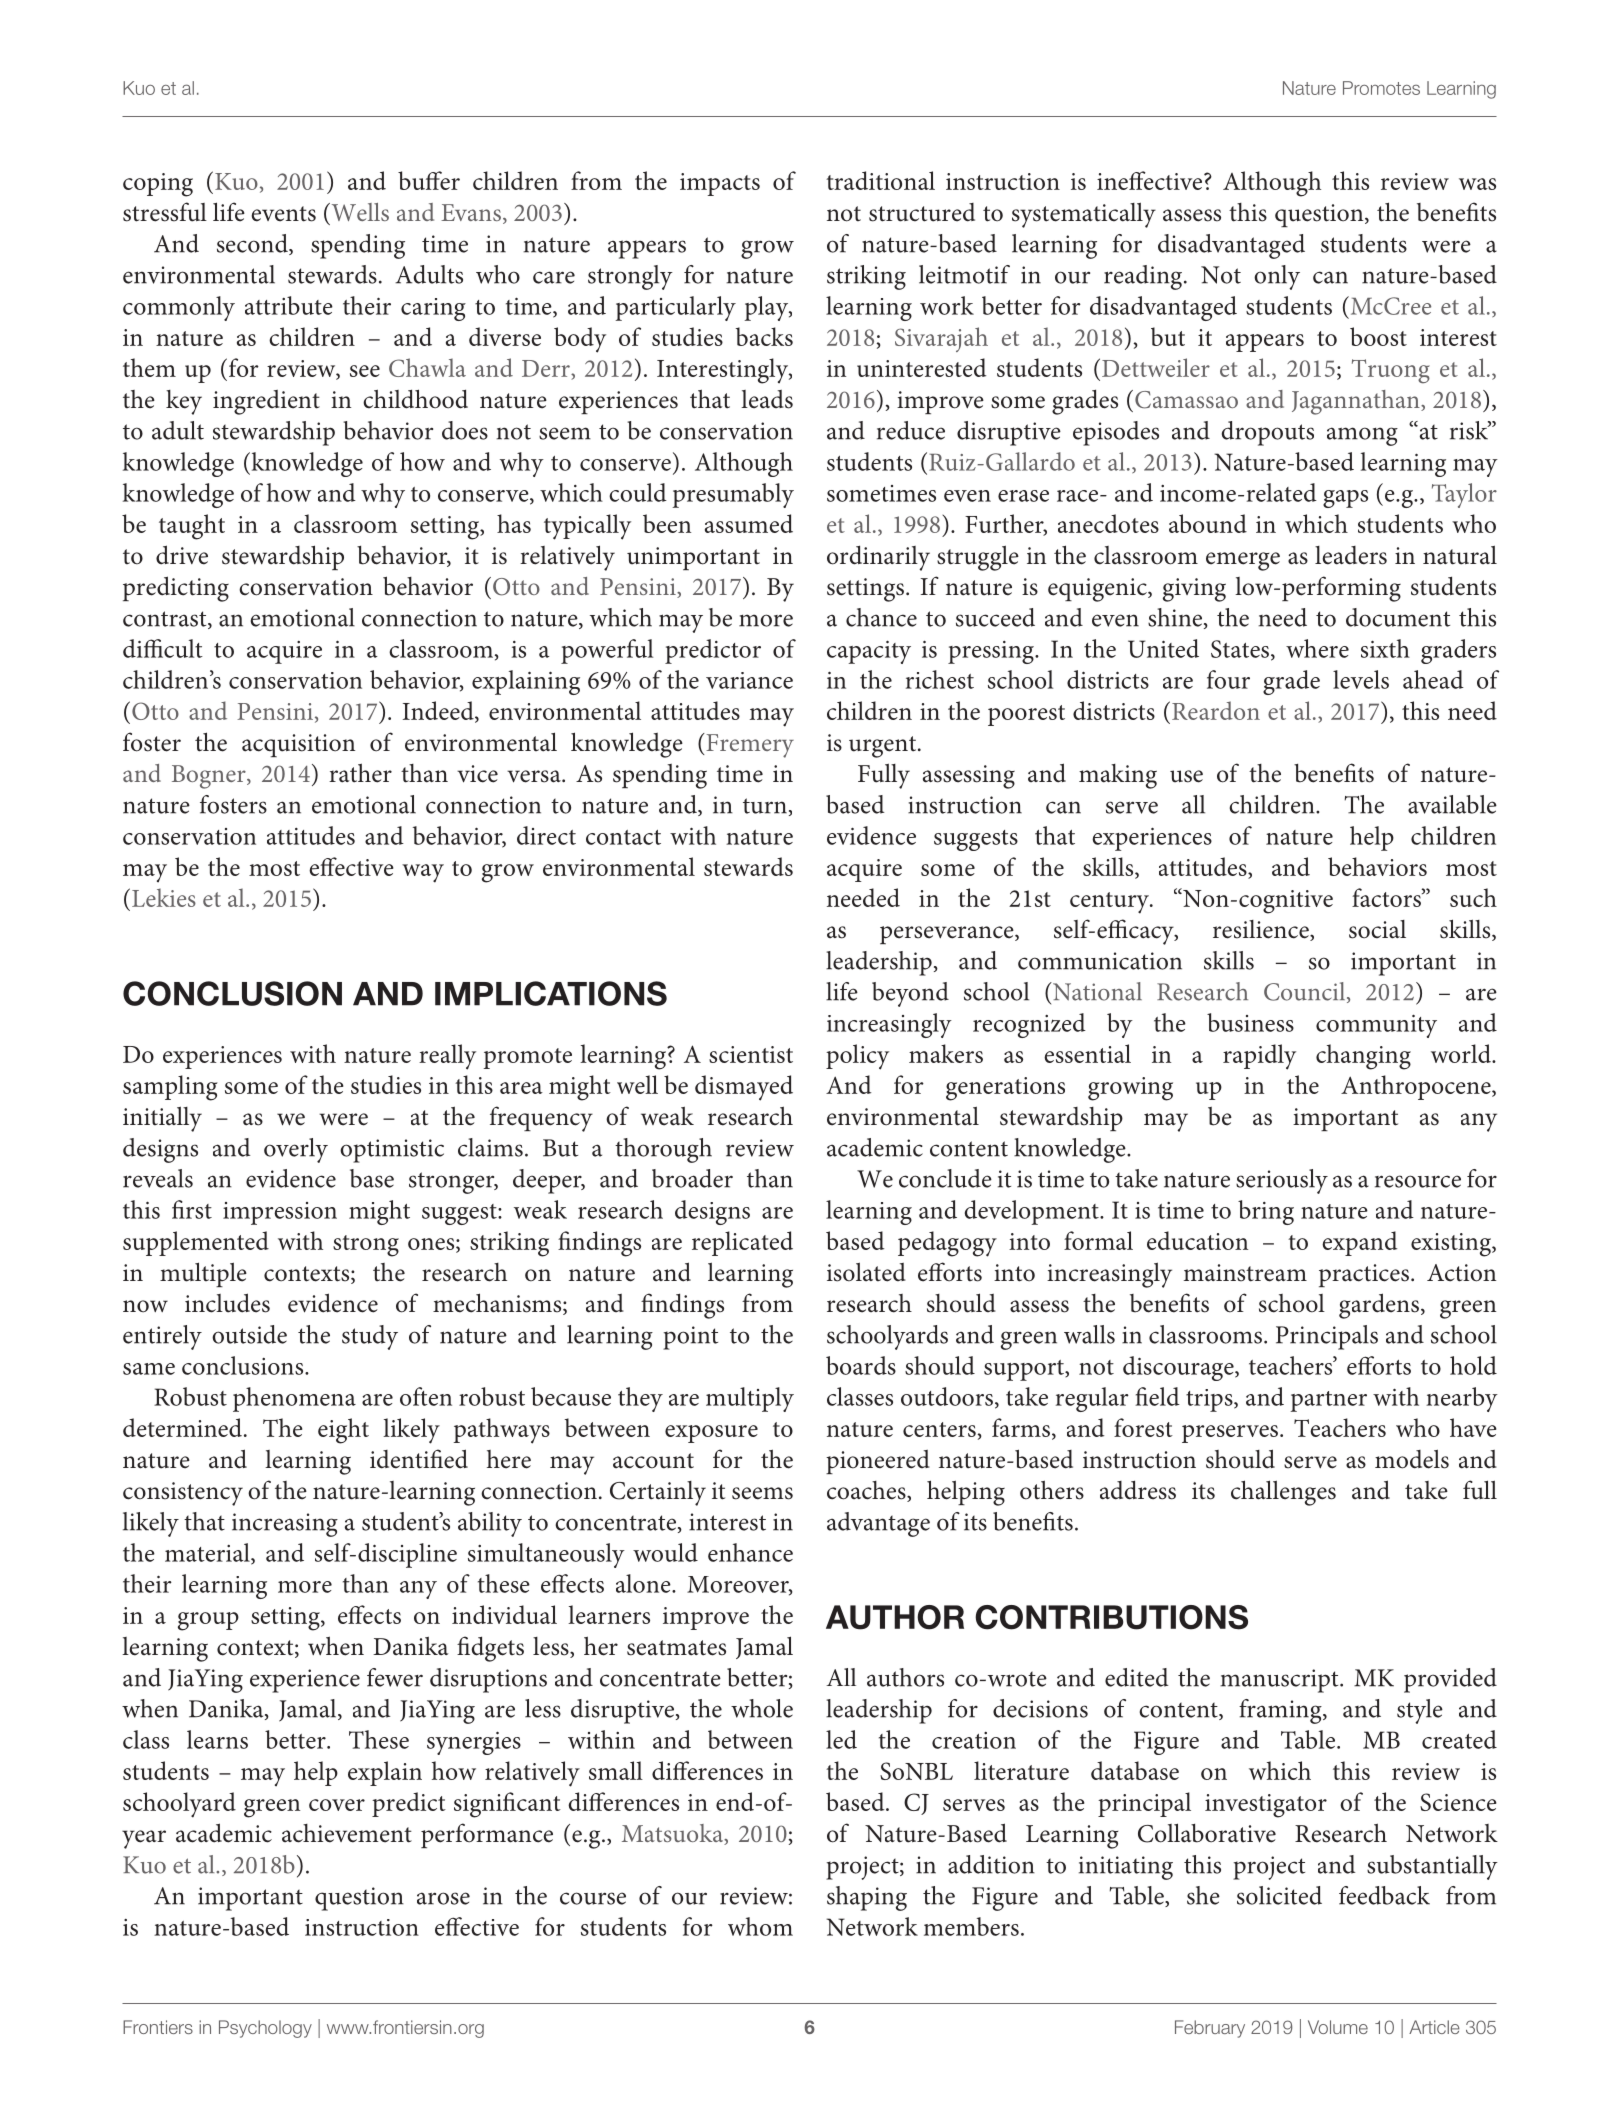 This screenshot has height=2121, width=1619. What do you see at coordinates (880, 180) in the screenshot?
I see `traditional` at bounding box center [880, 180].
